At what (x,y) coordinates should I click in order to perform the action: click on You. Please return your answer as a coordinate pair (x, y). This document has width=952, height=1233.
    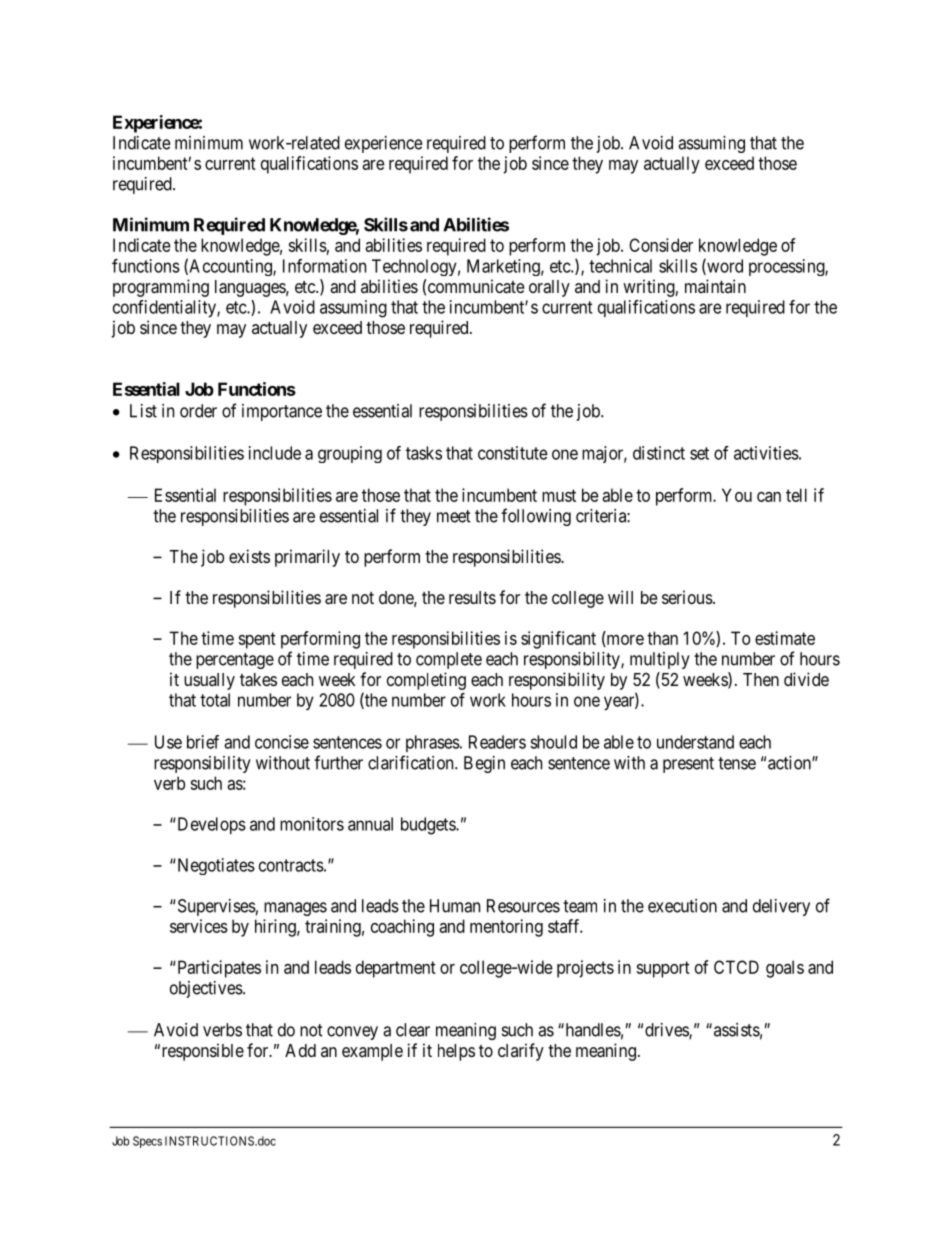
    Looking at the image, I should click on (737, 495).
